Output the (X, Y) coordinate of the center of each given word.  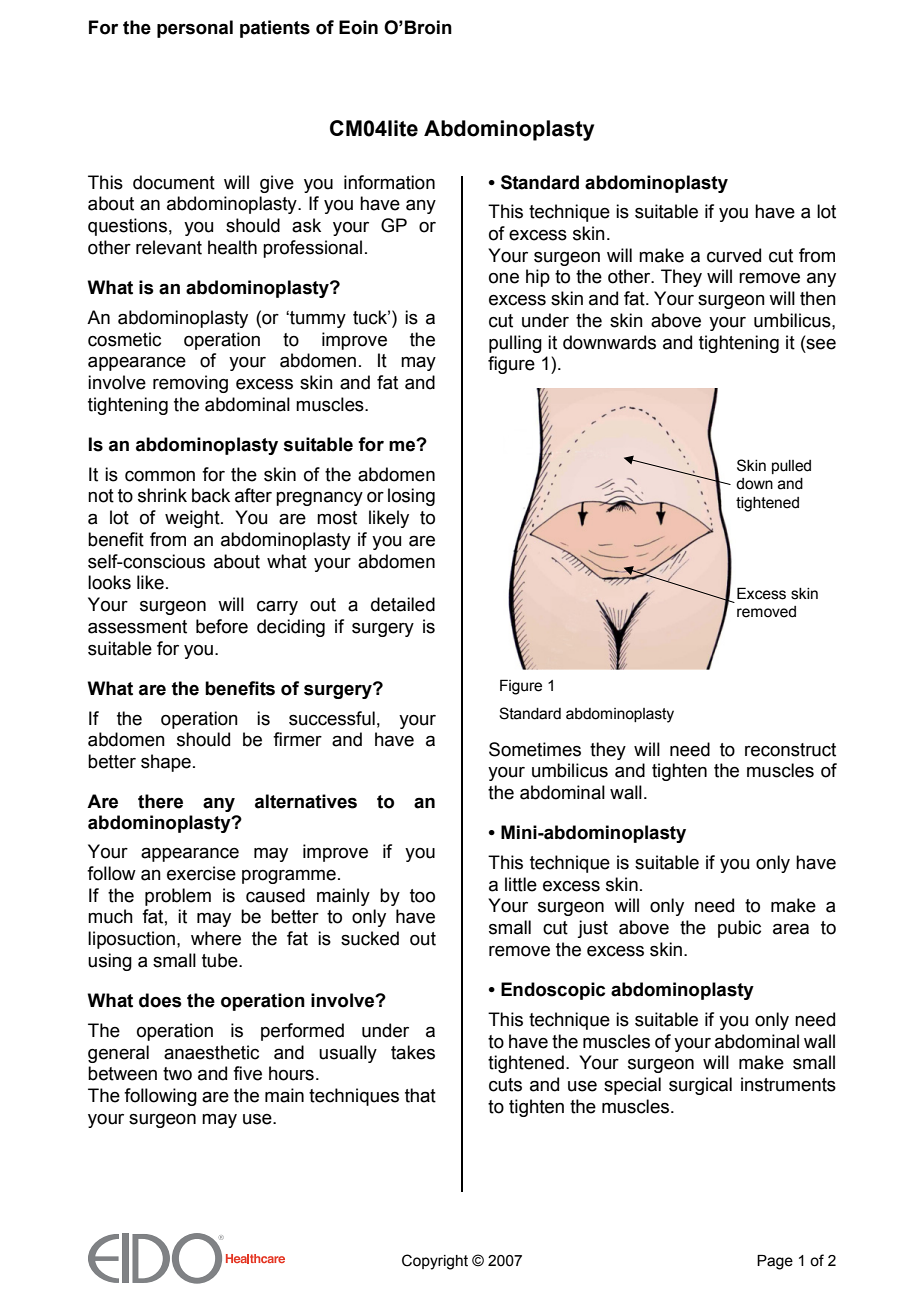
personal (195, 29)
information (389, 182)
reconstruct (790, 750)
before (222, 626)
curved (734, 255)
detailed (403, 604)
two (177, 1074)
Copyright (435, 1262)
